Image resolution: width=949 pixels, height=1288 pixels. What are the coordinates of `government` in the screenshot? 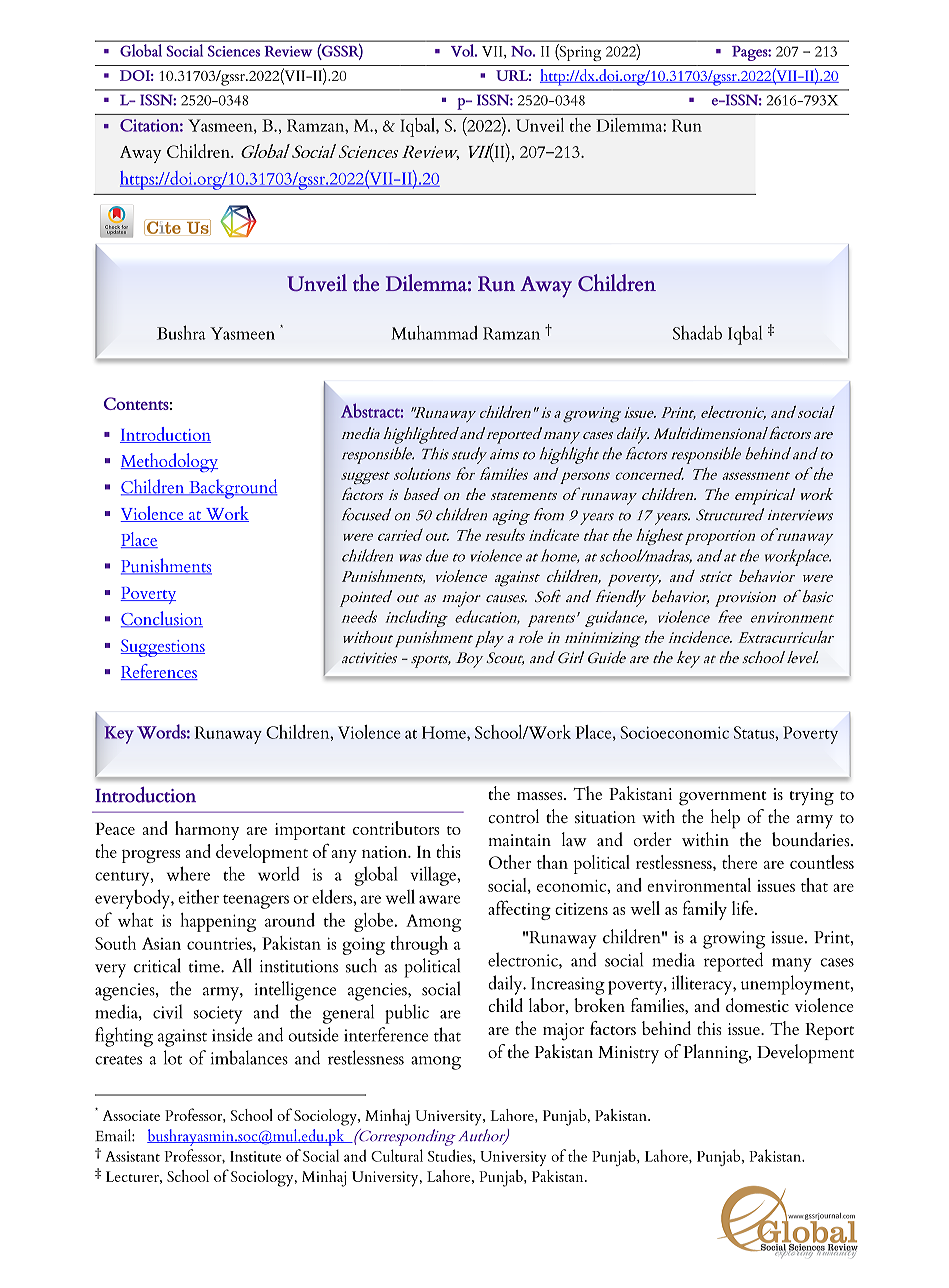 It's located at (722, 798).
